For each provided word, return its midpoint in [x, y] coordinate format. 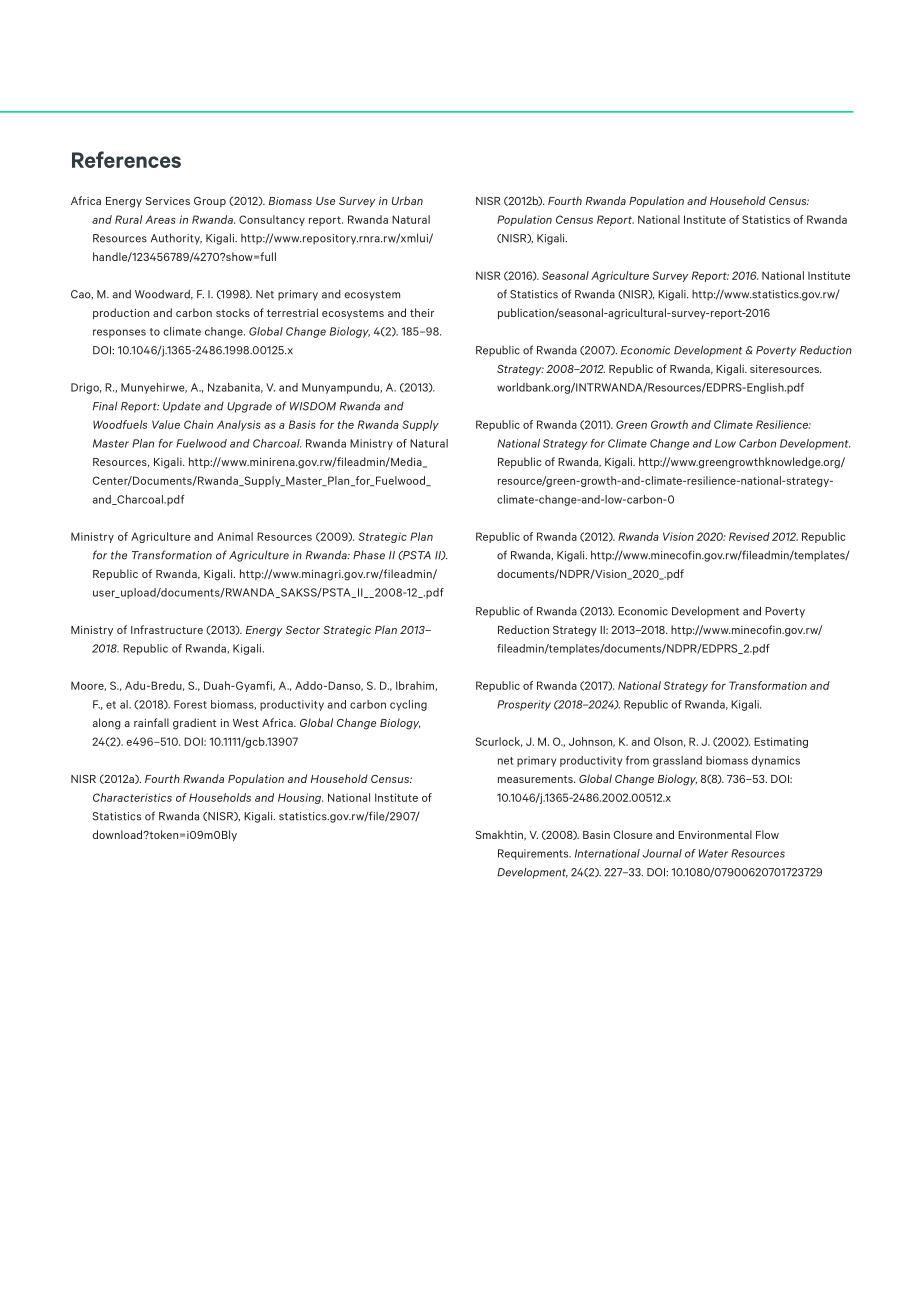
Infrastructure [167, 629]
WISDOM [313, 406]
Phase [369, 555]
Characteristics [132, 797]
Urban [407, 200]
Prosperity [524, 705]
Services [168, 201]
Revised [749, 536]
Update [182, 407]
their [422, 312]
